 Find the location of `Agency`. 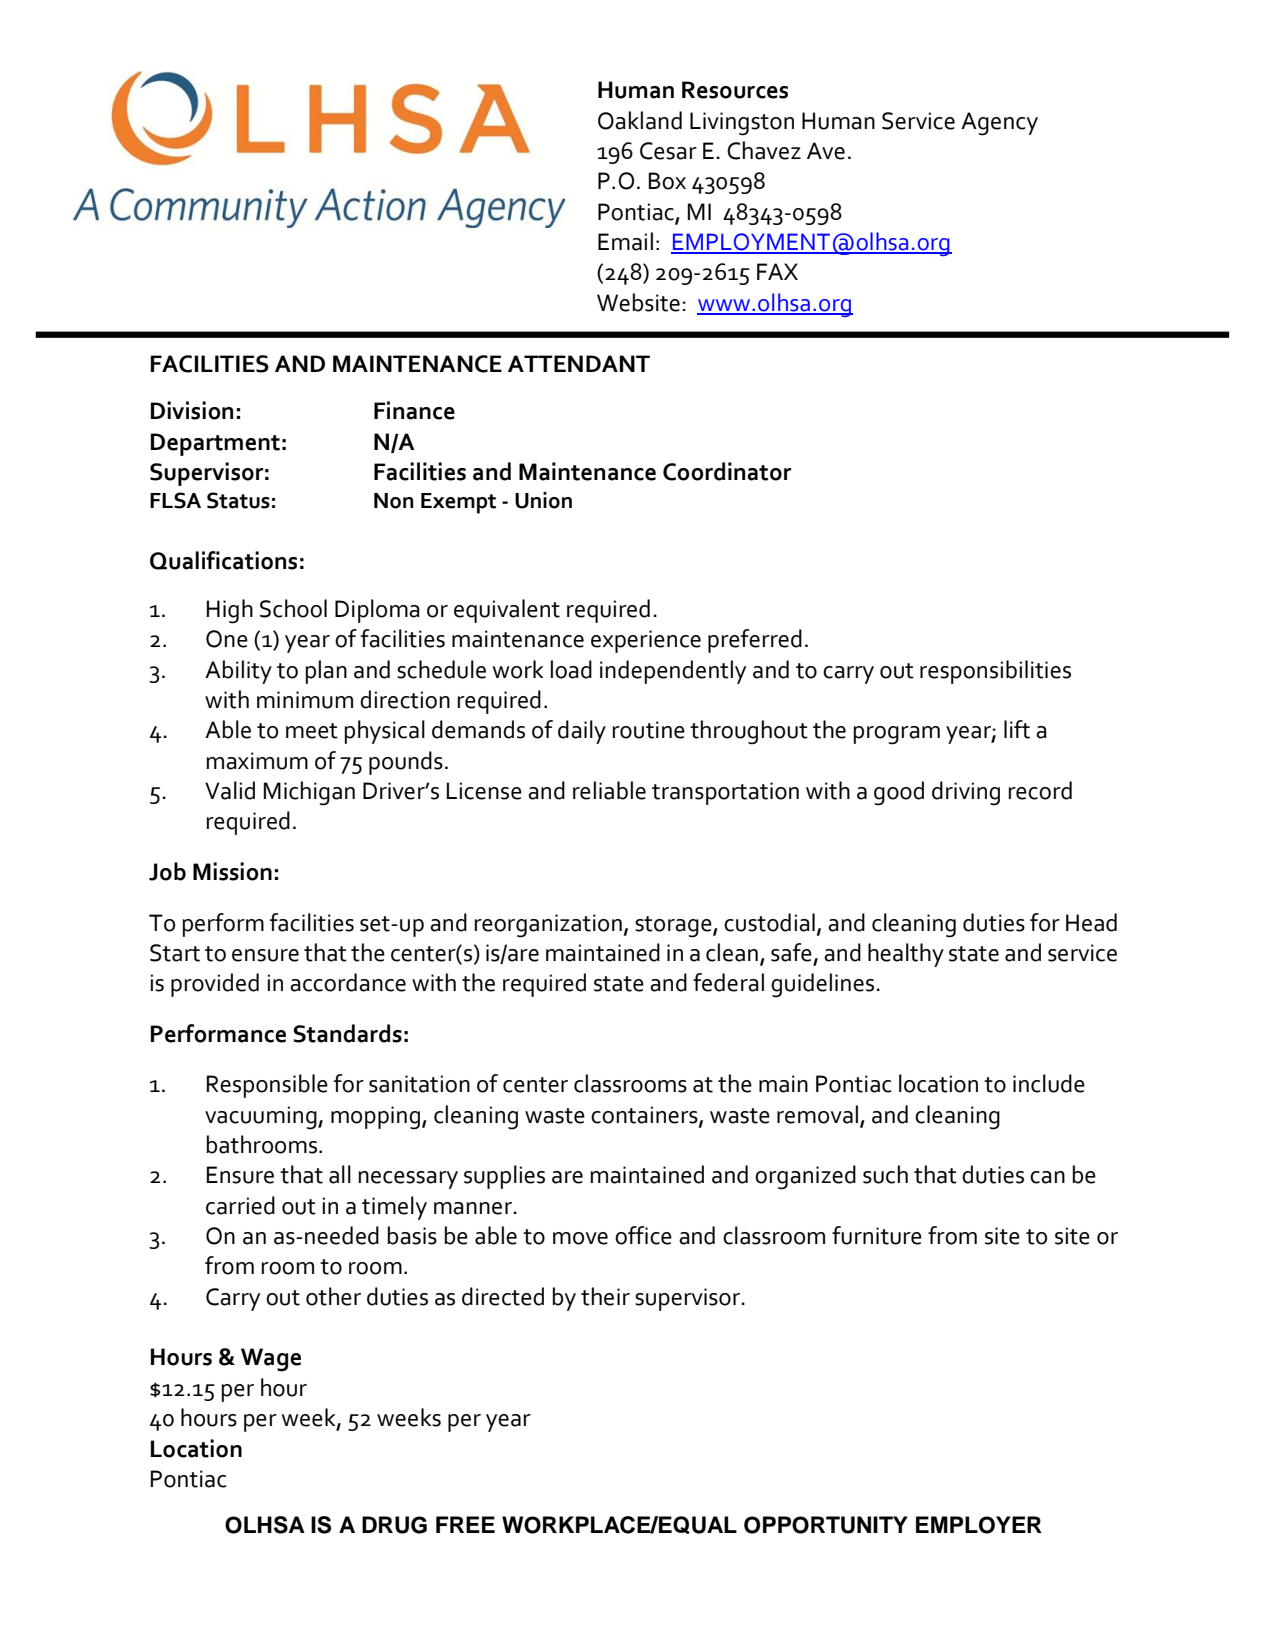

Agency is located at coordinates (999, 124).
